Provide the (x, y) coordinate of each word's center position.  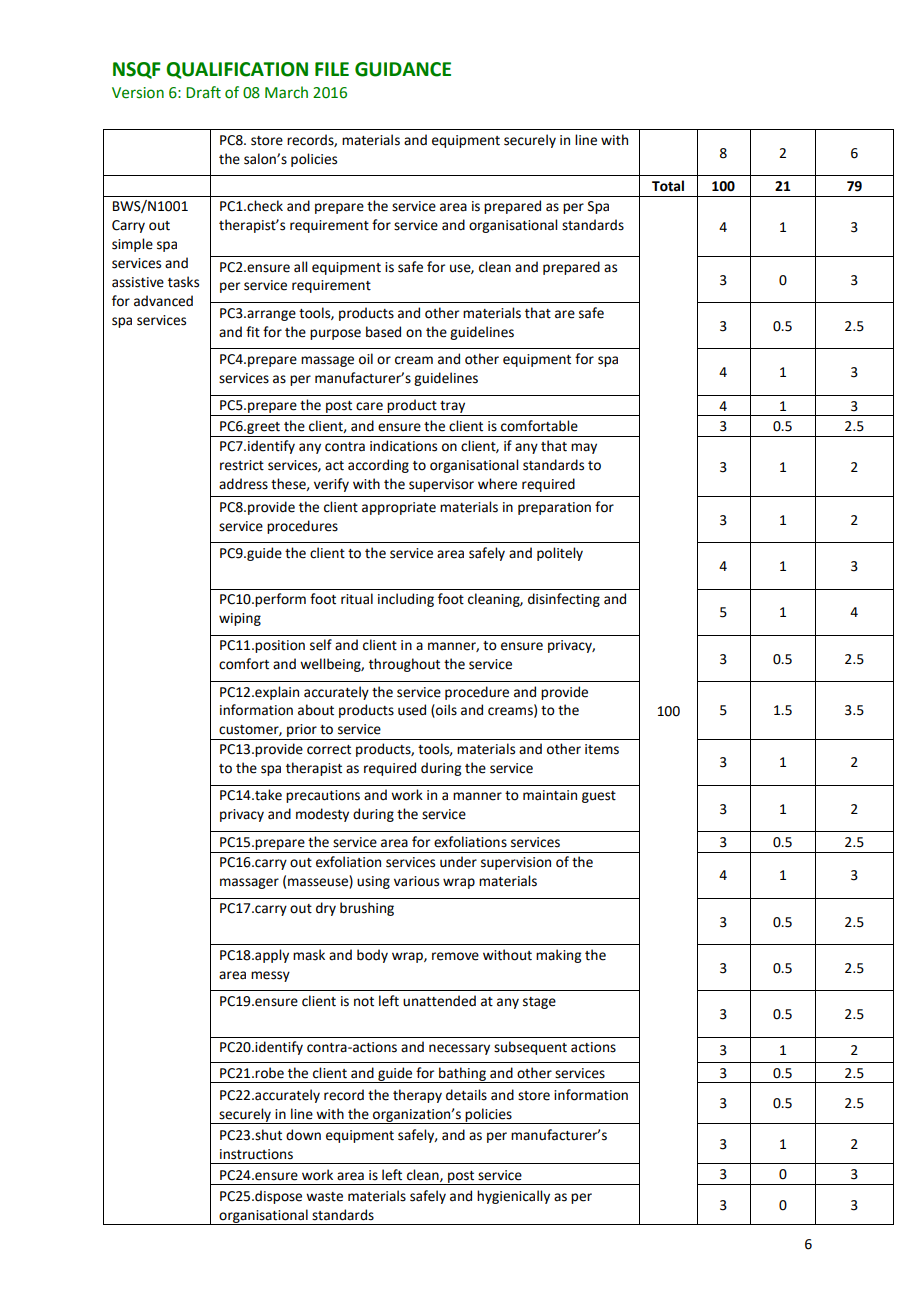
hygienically (513, 1197)
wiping (240, 619)
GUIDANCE (403, 69)
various (416, 881)
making (558, 956)
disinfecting (564, 600)
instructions (256, 1154)
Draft (203, 92)
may (584, 448)
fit (253, 332)
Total (668, 186)
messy (270, 976)
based (383, 332)
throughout (404, 665)
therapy (417, 1096)
